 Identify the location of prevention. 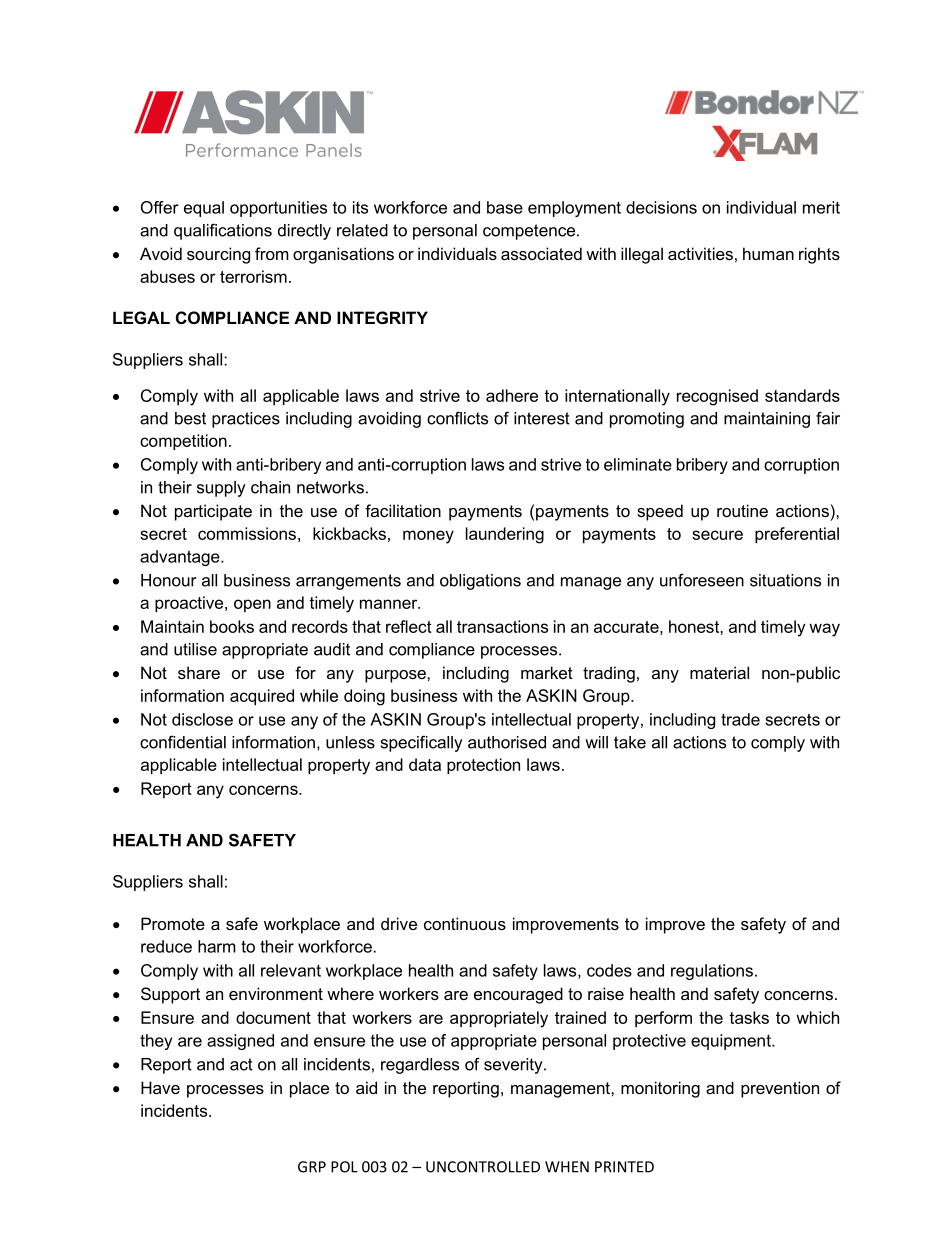
(780, 1089).
